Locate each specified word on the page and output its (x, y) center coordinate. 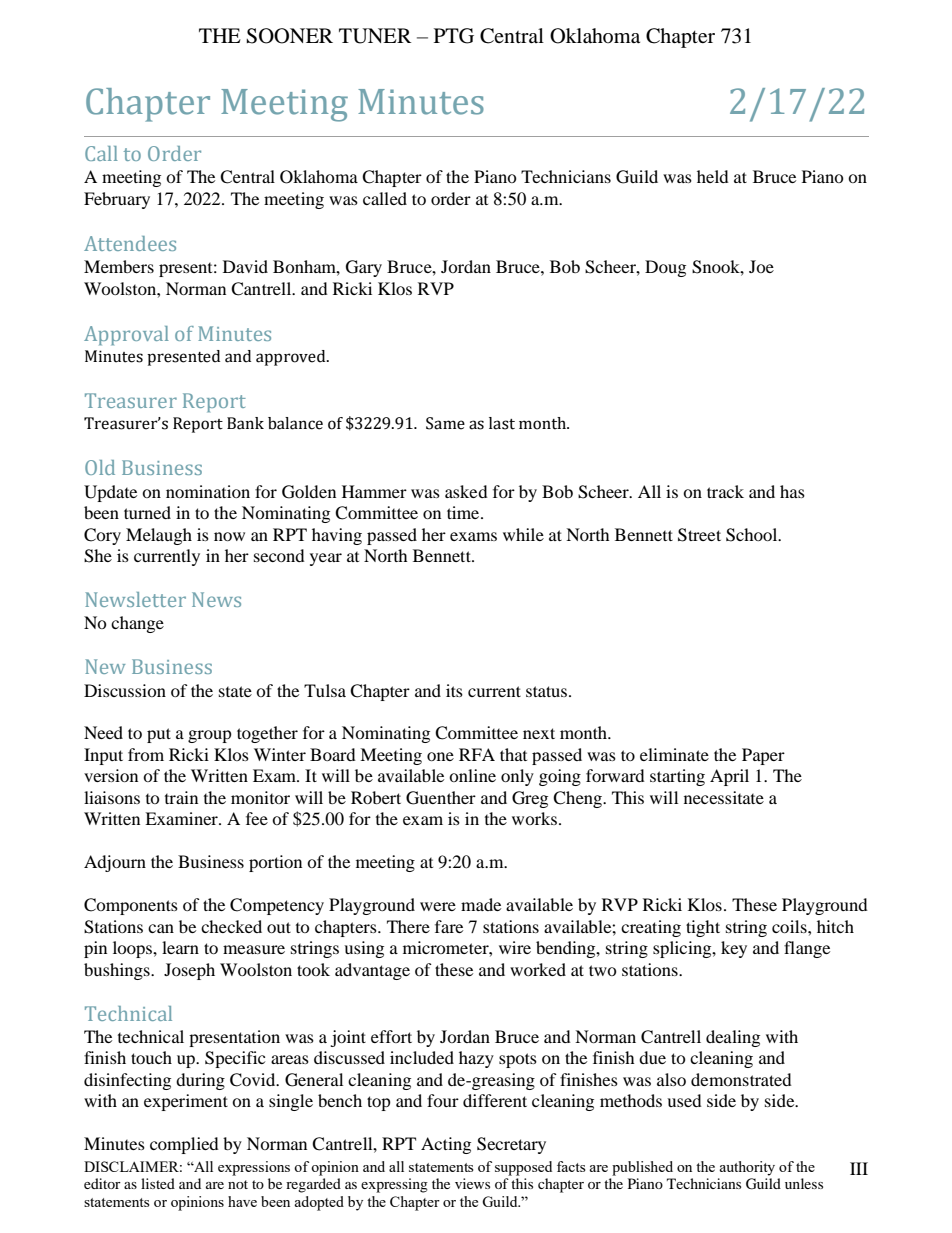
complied (184, 1145)
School (753, 535)
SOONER (289, 36)
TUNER (375, 36)
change (137, 624)
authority (747, 1168)
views (472, 1183)
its (454, 690)
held (713, 176)
